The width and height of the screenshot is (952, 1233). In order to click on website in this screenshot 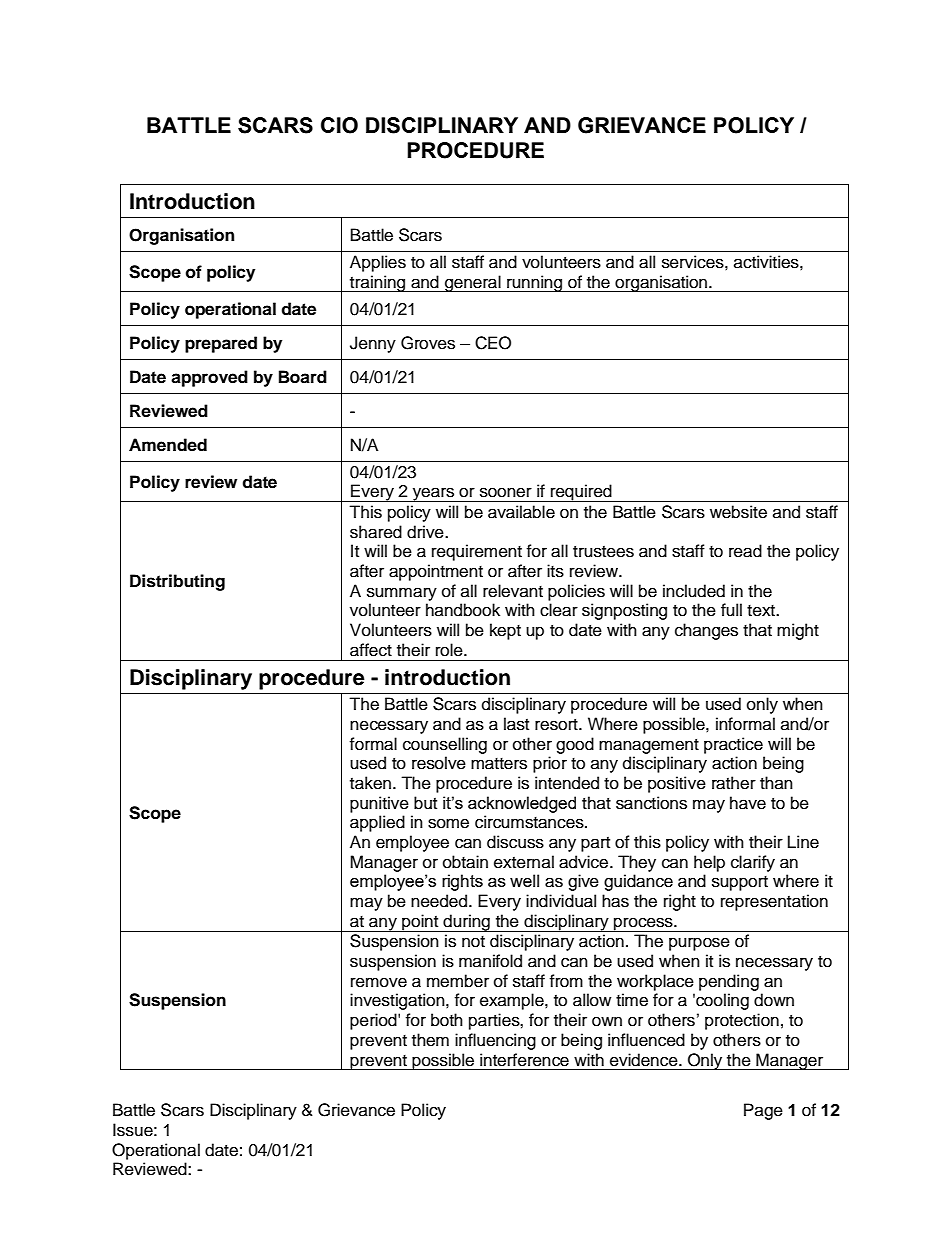, I will do `click(738, 512)`.
